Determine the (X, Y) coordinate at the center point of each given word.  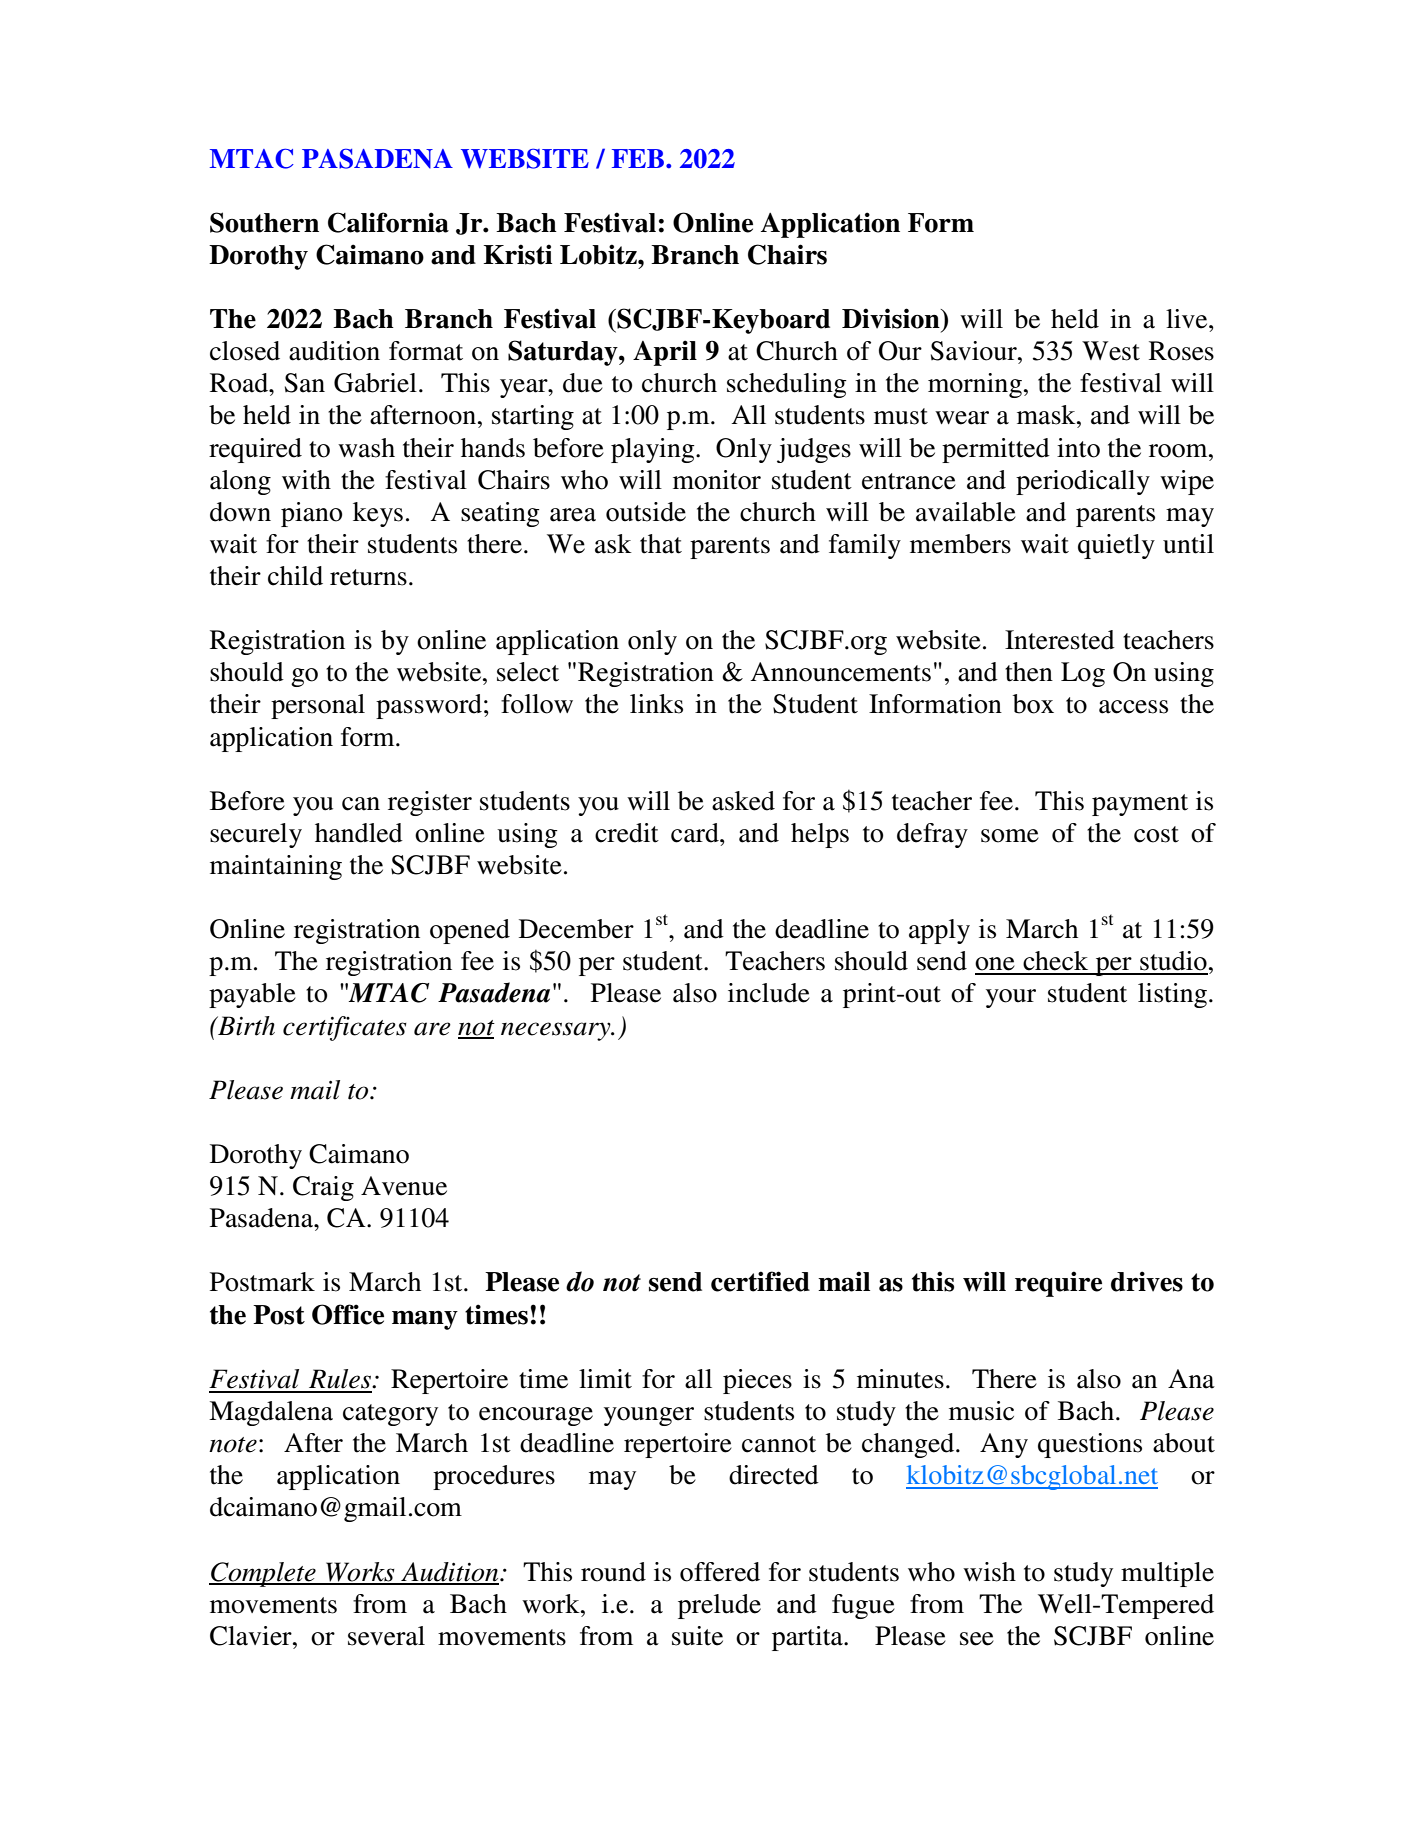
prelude (719, 1606)
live (1188, 319)
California (388, 222)
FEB (639, 158)
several (386, 1636)
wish (989, 1572)
